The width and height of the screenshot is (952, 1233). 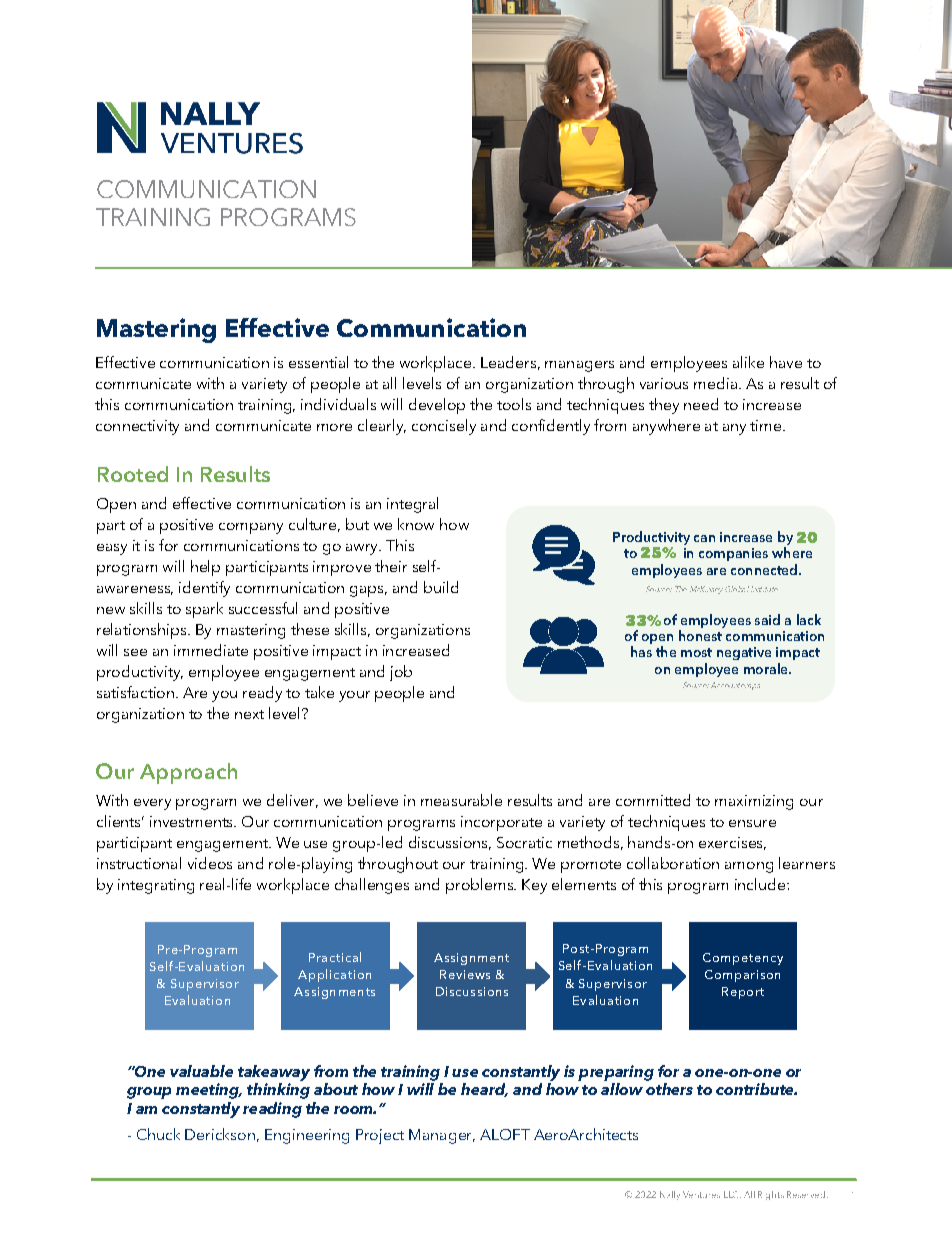 What do you see at coordinates (137, 427) in the screenshot?
I see `connectivity` at bounding box center [137, 427].
